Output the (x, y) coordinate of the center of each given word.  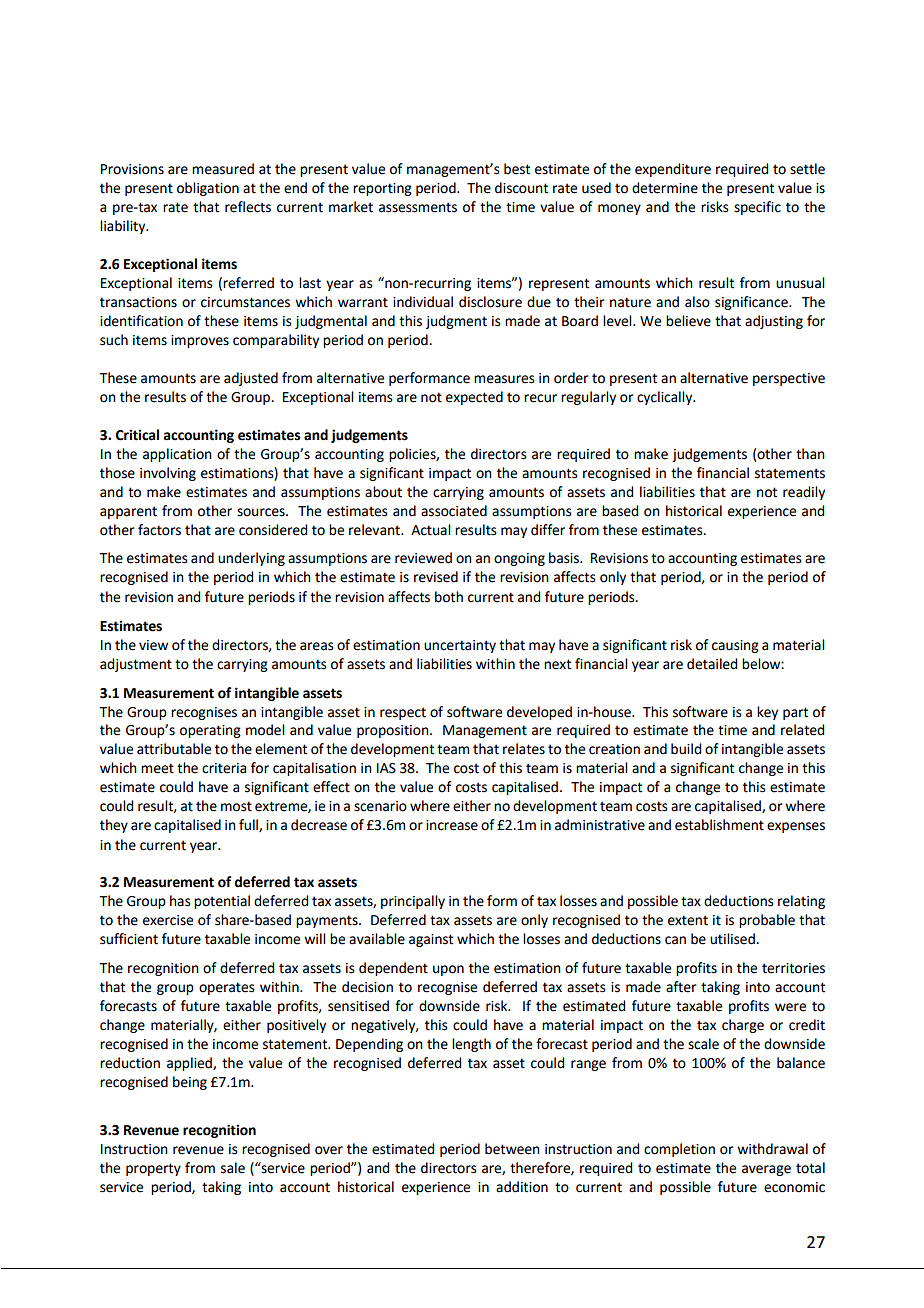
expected (474, 398)
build (686, 749)
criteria (224, 768)
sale (233, 1168)
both (449, 597)
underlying (251, 559)
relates (524, 749)
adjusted (251, 379)
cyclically (666, 398)
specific (757, 208)
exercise (168, 920)
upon (448, 970)
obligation (208, 189)
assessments (418, 207)
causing (735, 646)
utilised (733, 939)
